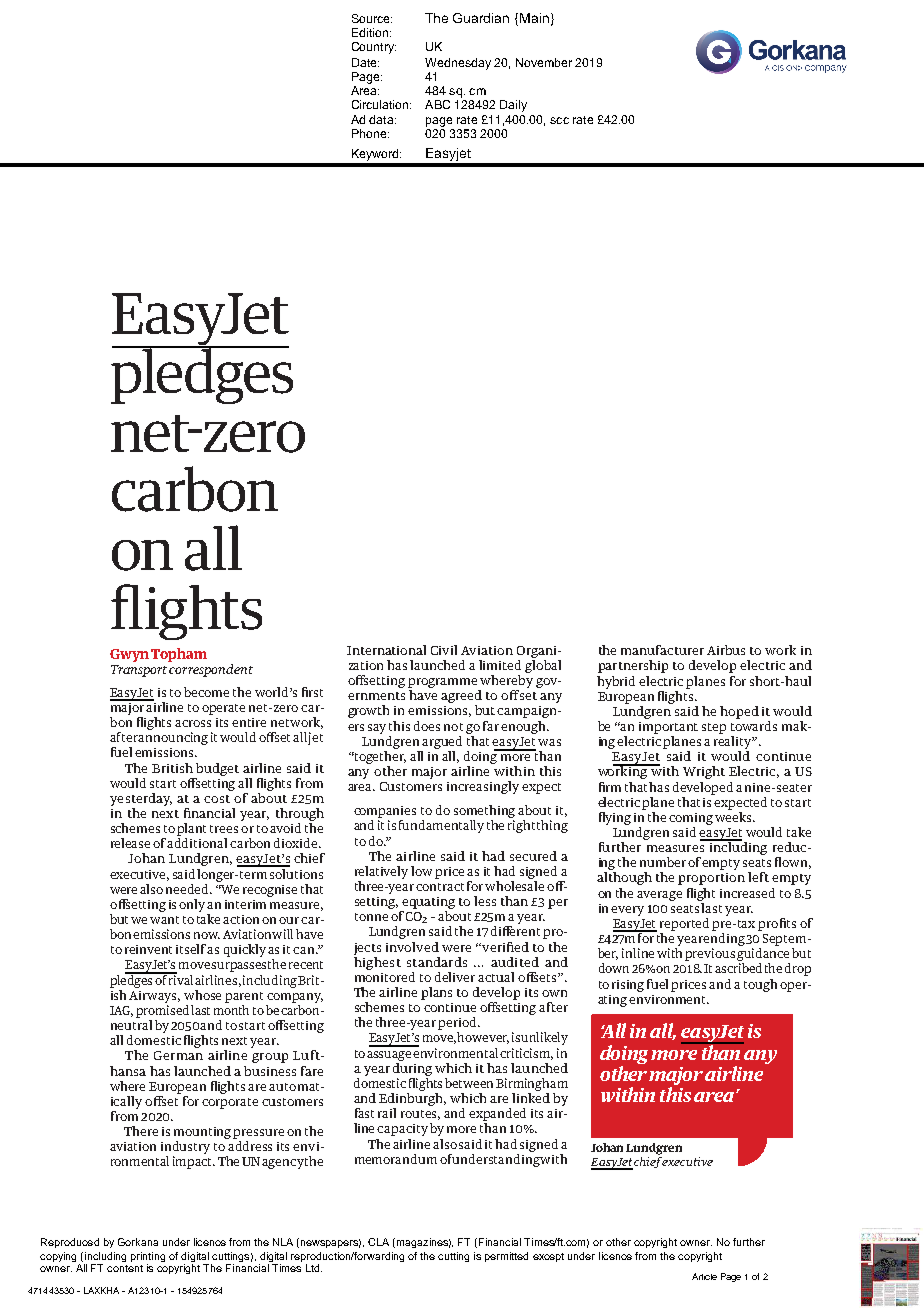 This document has height=1308, width=924. What do you see at coordinates (444, 650) in the document?
I see `Civil` at bounding box center [444, 650].
